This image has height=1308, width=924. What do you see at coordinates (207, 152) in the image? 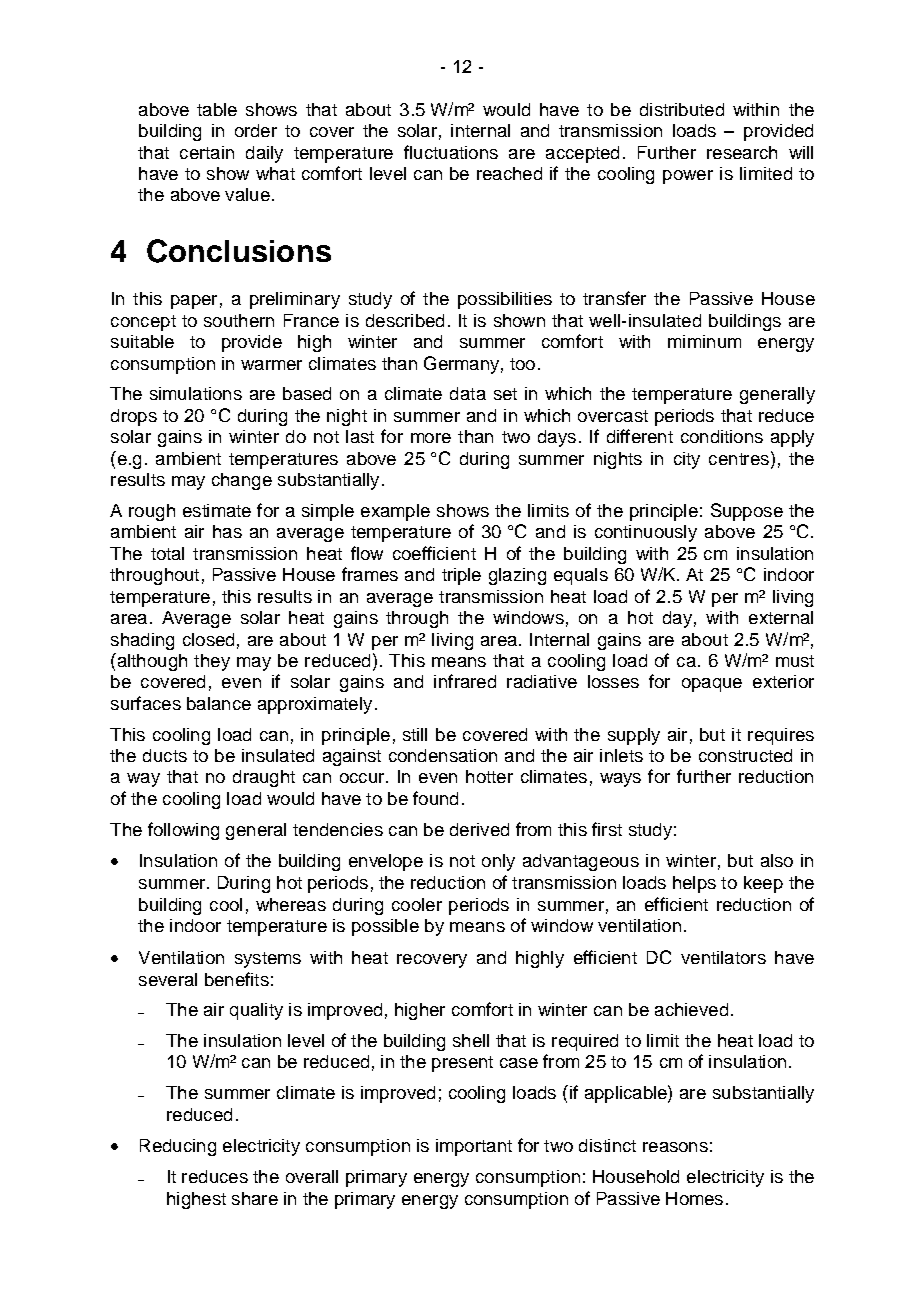
I see `certain` at bounding box center [207, 152].
